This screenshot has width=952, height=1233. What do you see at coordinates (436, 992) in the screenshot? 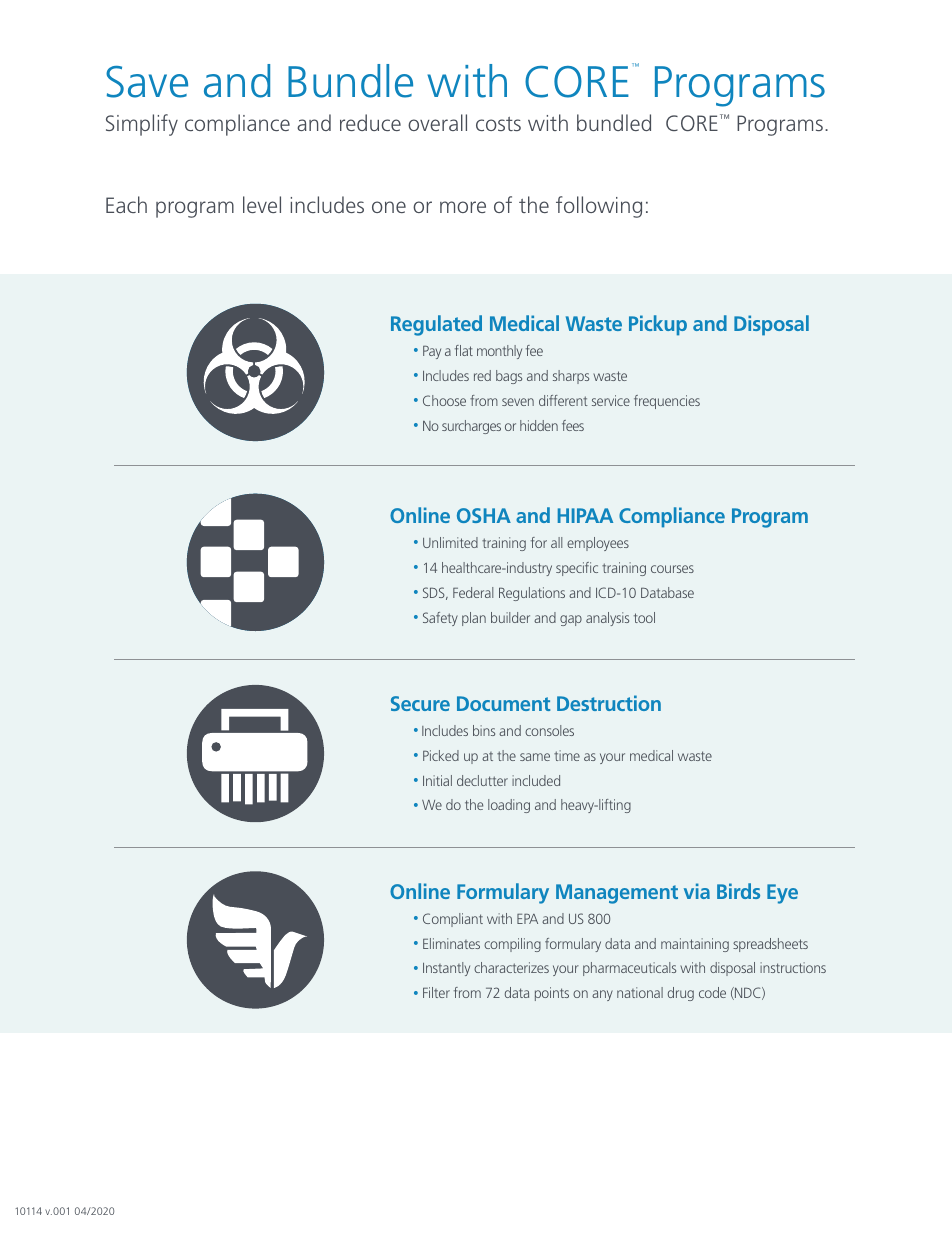
I see `Filter` at bounding box center [436, 992].
